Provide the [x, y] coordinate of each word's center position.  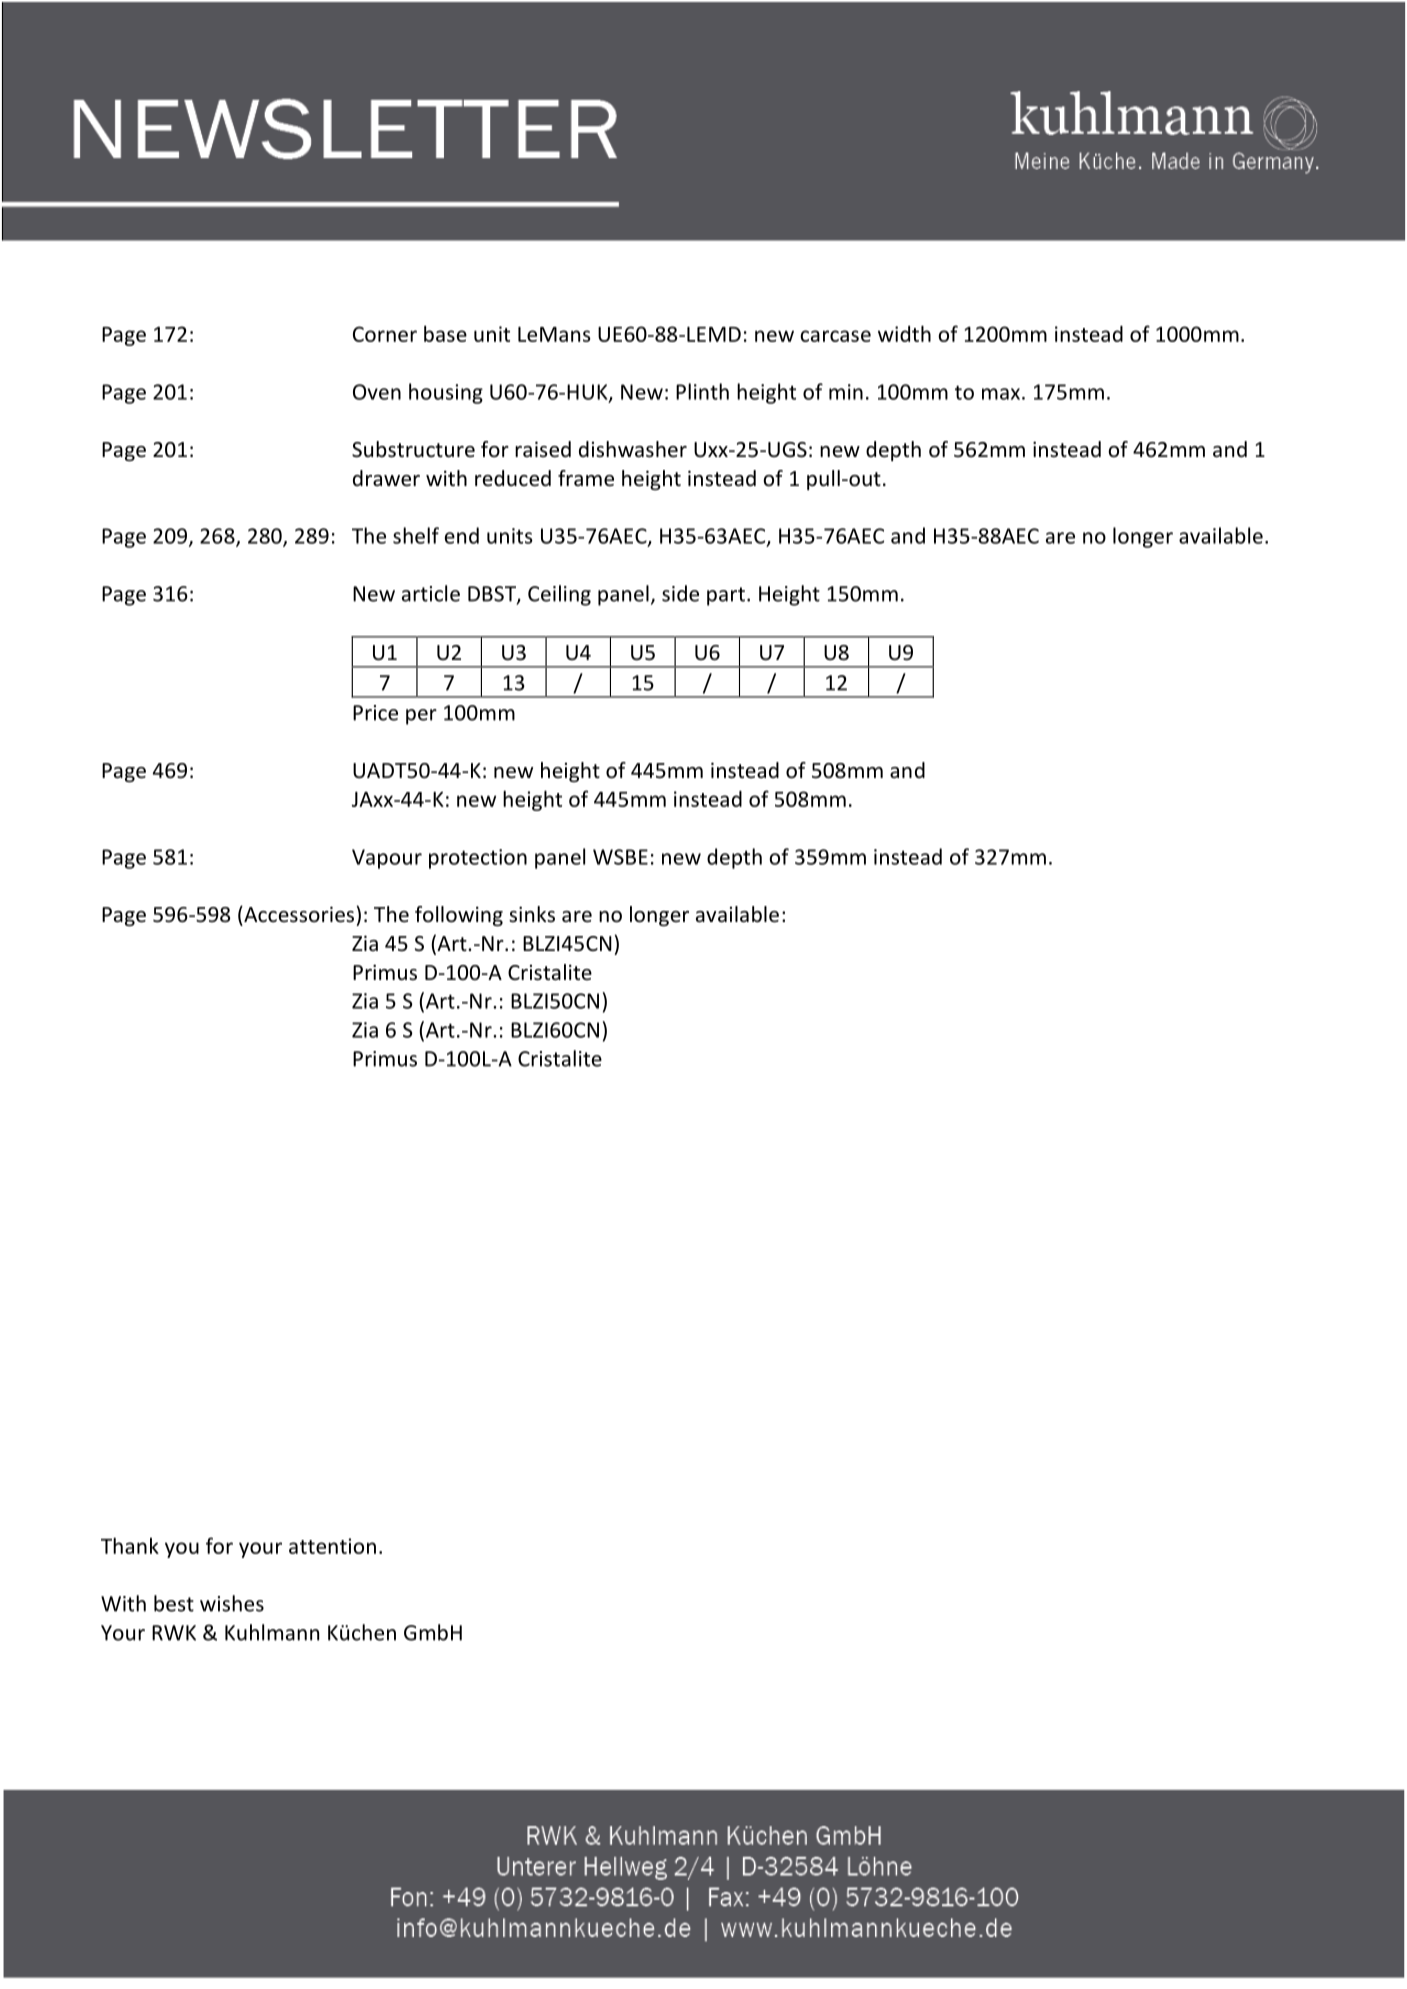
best [174, 1603]
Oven [377, 392]
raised [543, 449]
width [904, 333]
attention [332, 1546]
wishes [232, 1603]
